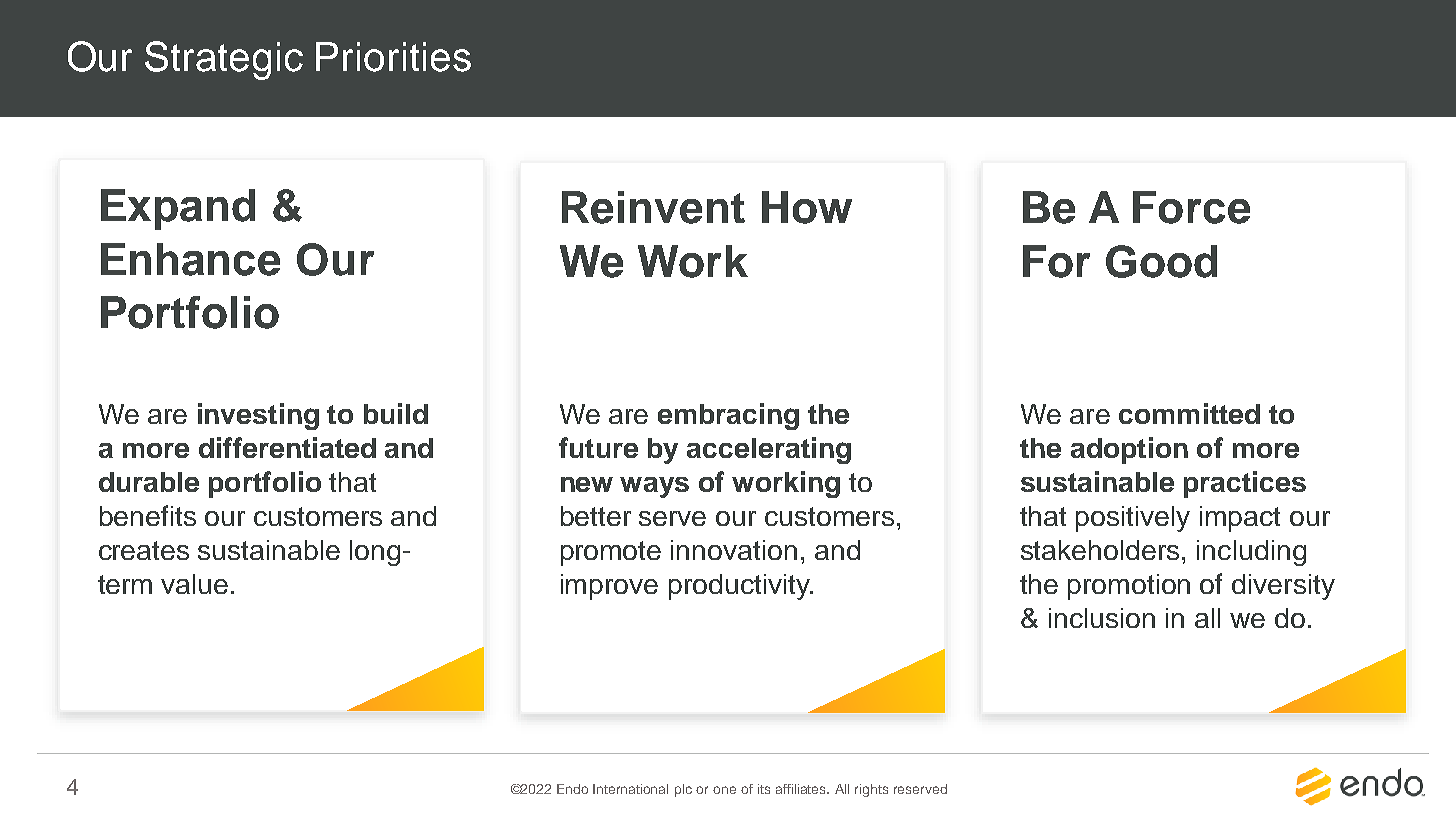 This image has height=819, width=1456. I want to click on Good, so click(1161, 261).
